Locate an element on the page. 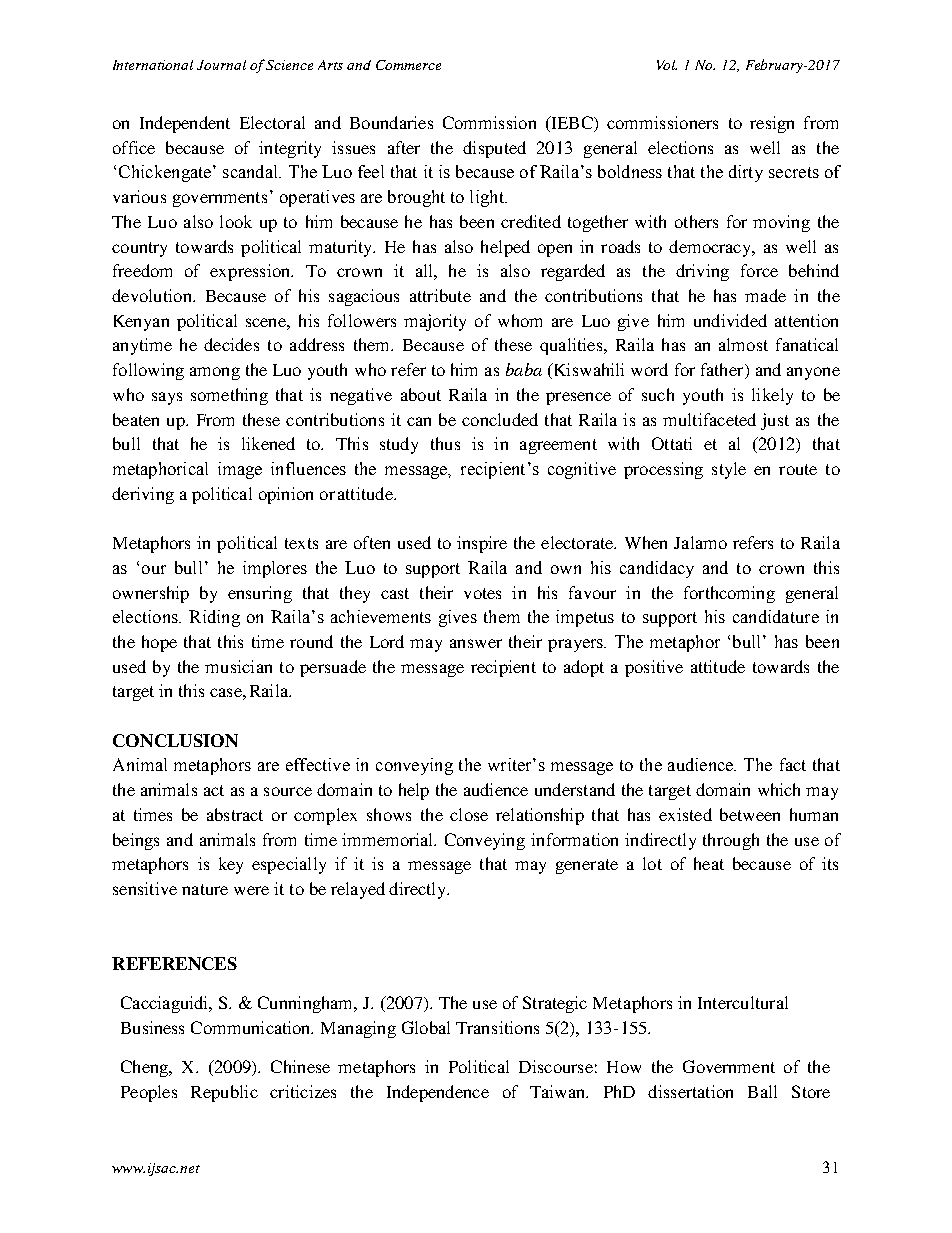 This page has width=952, height=1233. Republic is located at coordinates (224, 1093).
